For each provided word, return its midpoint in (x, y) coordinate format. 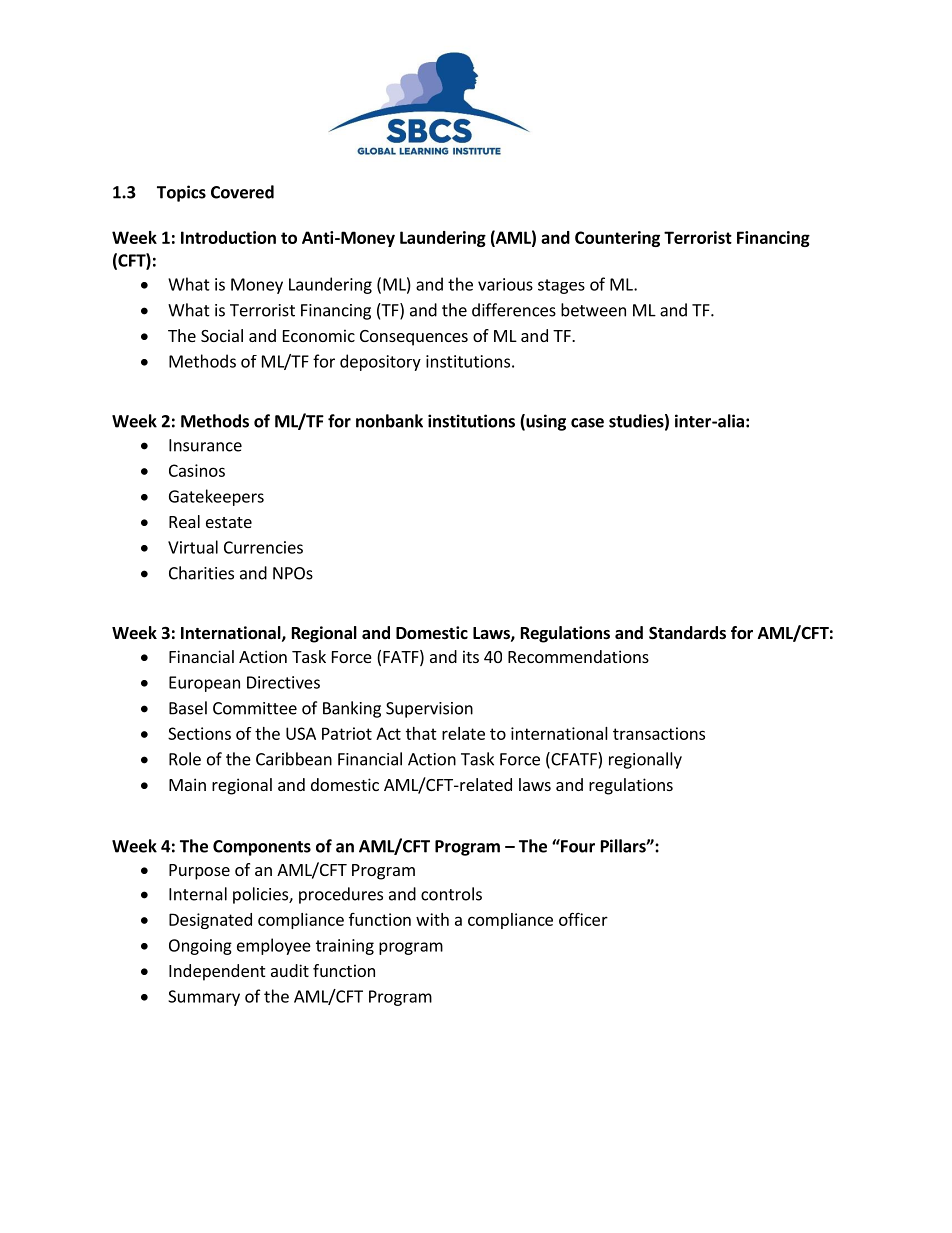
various (505, 284)
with (432, 919)
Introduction (228, 237)
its (471, 656)
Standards (687, 633)
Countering (617, 239)
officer (583, 919)
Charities (201, 573)
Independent (217, 972)
